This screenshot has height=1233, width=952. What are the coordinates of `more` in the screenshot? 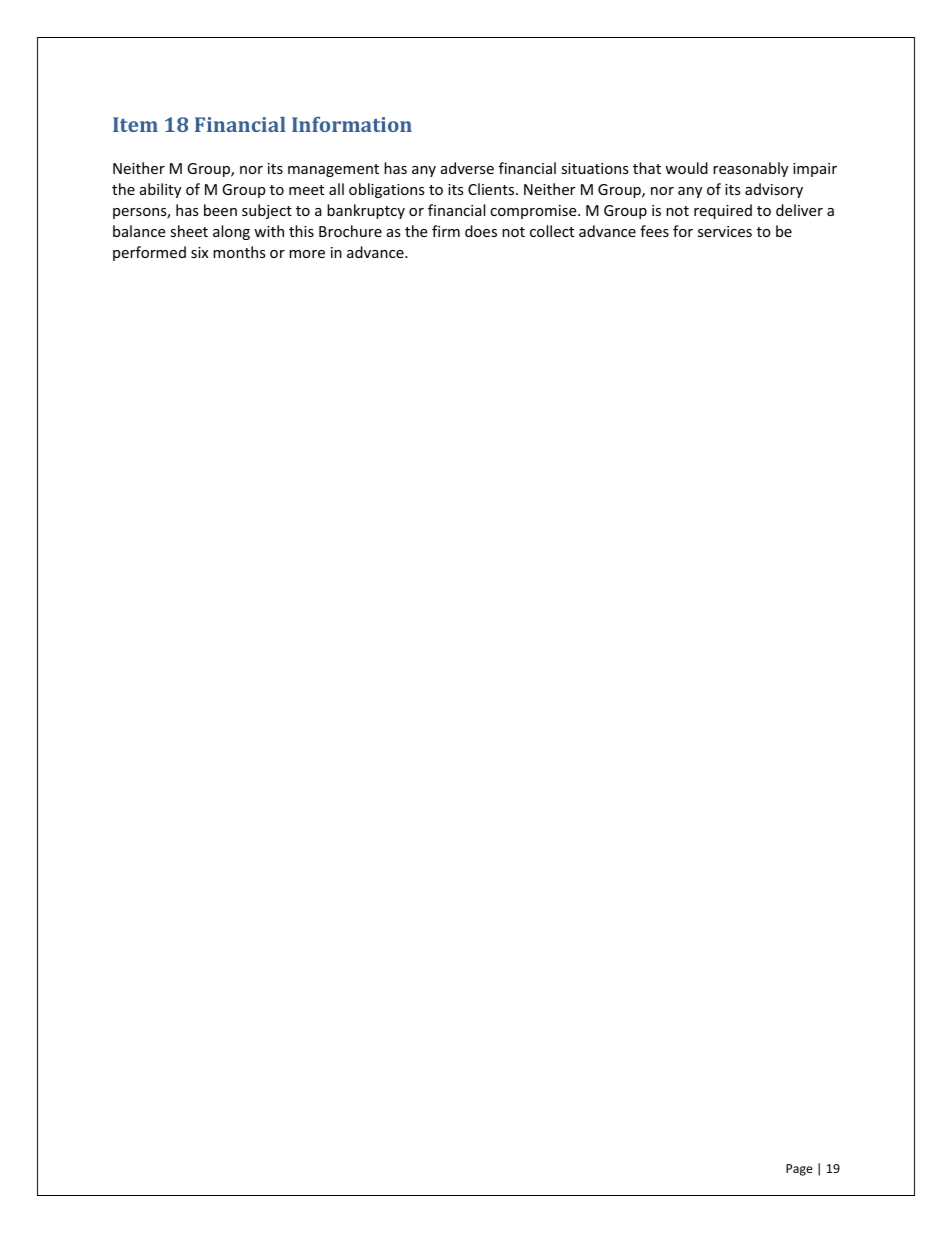 It's located at (307, 254).
